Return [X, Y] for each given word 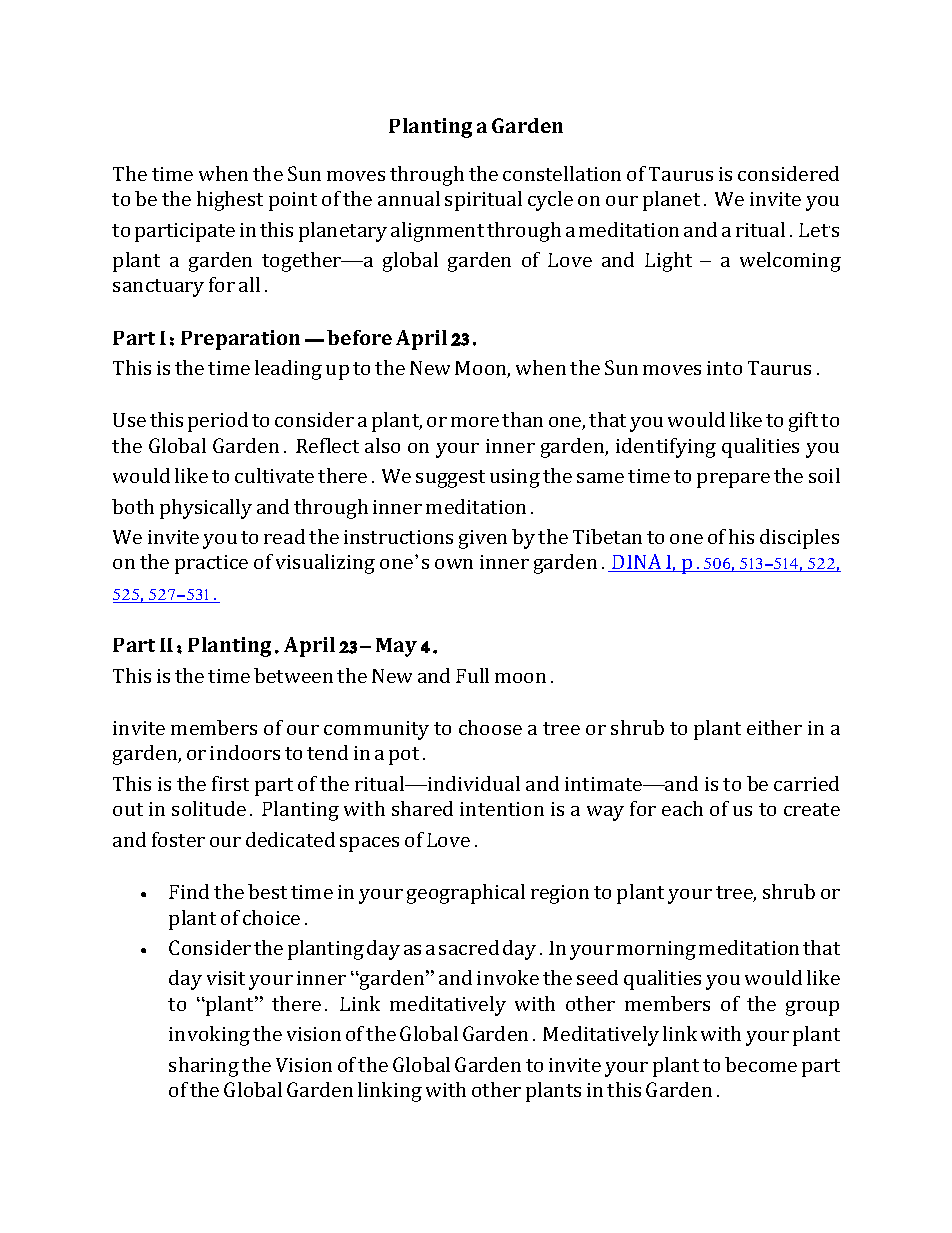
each [682, 808]
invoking [209, 1036]
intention [502, 809]
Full [472, 675]
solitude [209, 808]
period [218, 422]
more [475, 422]
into [724, 368]
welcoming [790, 262]
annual [409, 198]
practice [211, 564]
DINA [637, 563]
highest [230, 201]
